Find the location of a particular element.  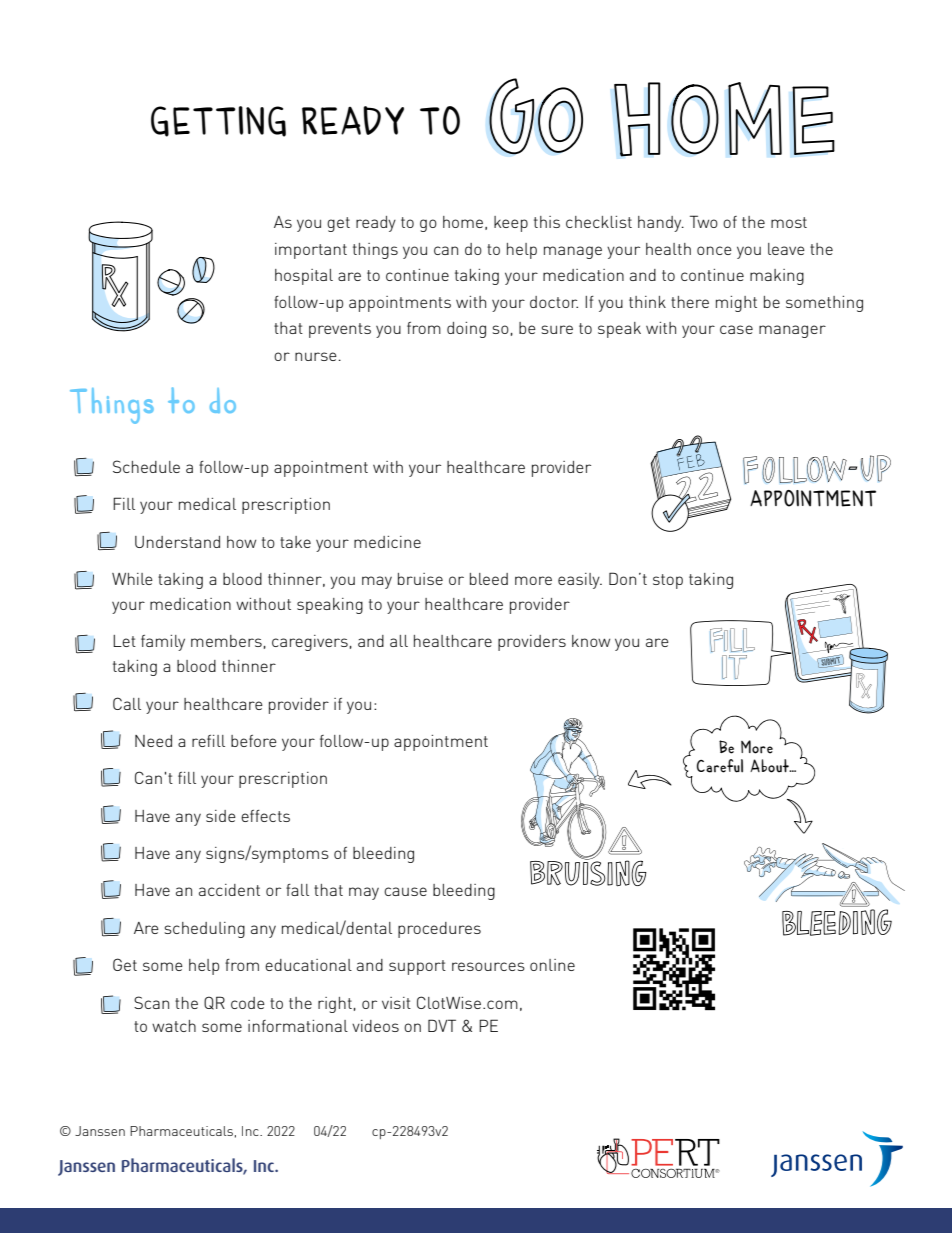

medicine is located at coordinates (387, 542).
